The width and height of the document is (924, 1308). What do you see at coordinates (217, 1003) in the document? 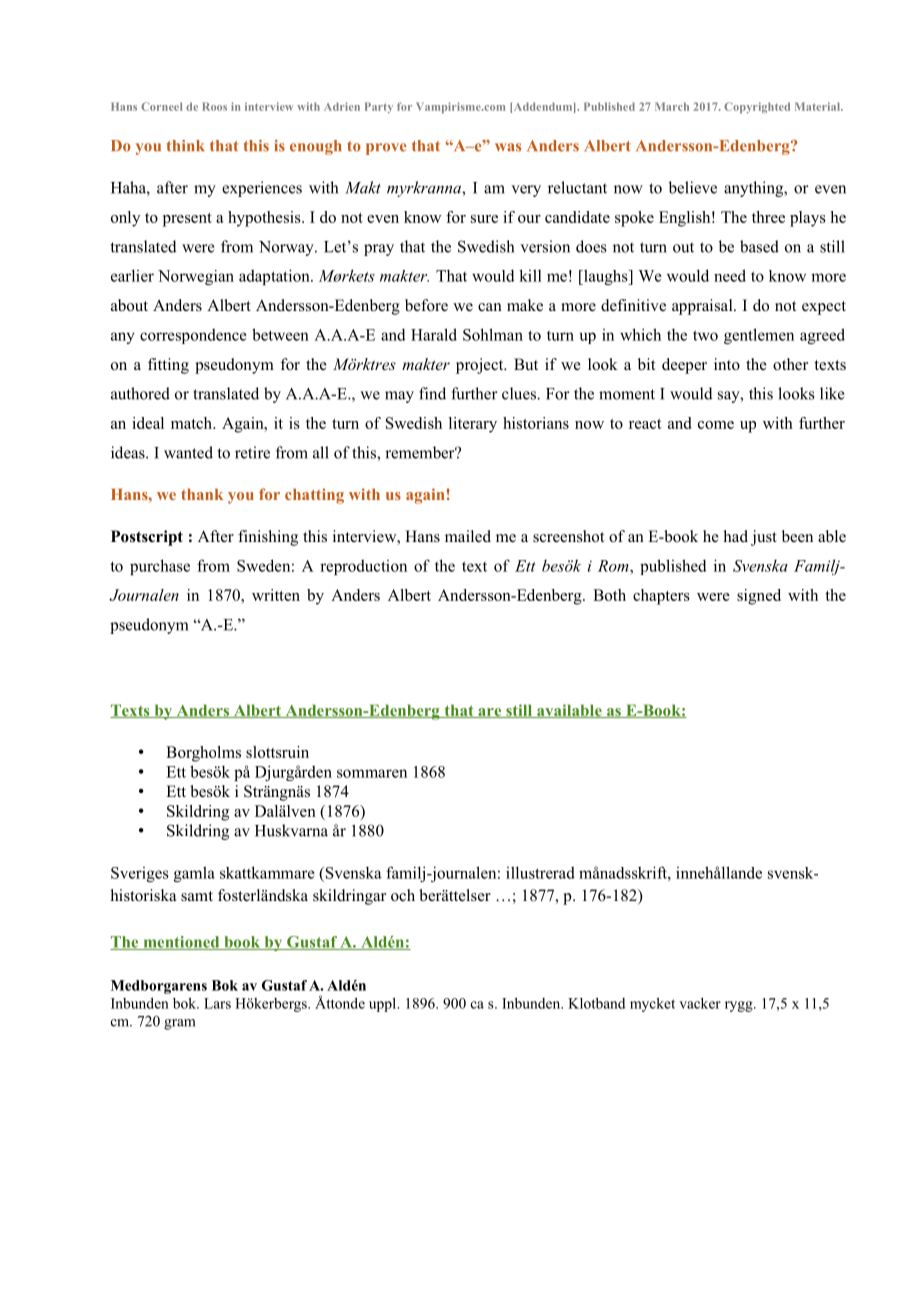
I see `Lars` at bounding box center [217, 1003].
